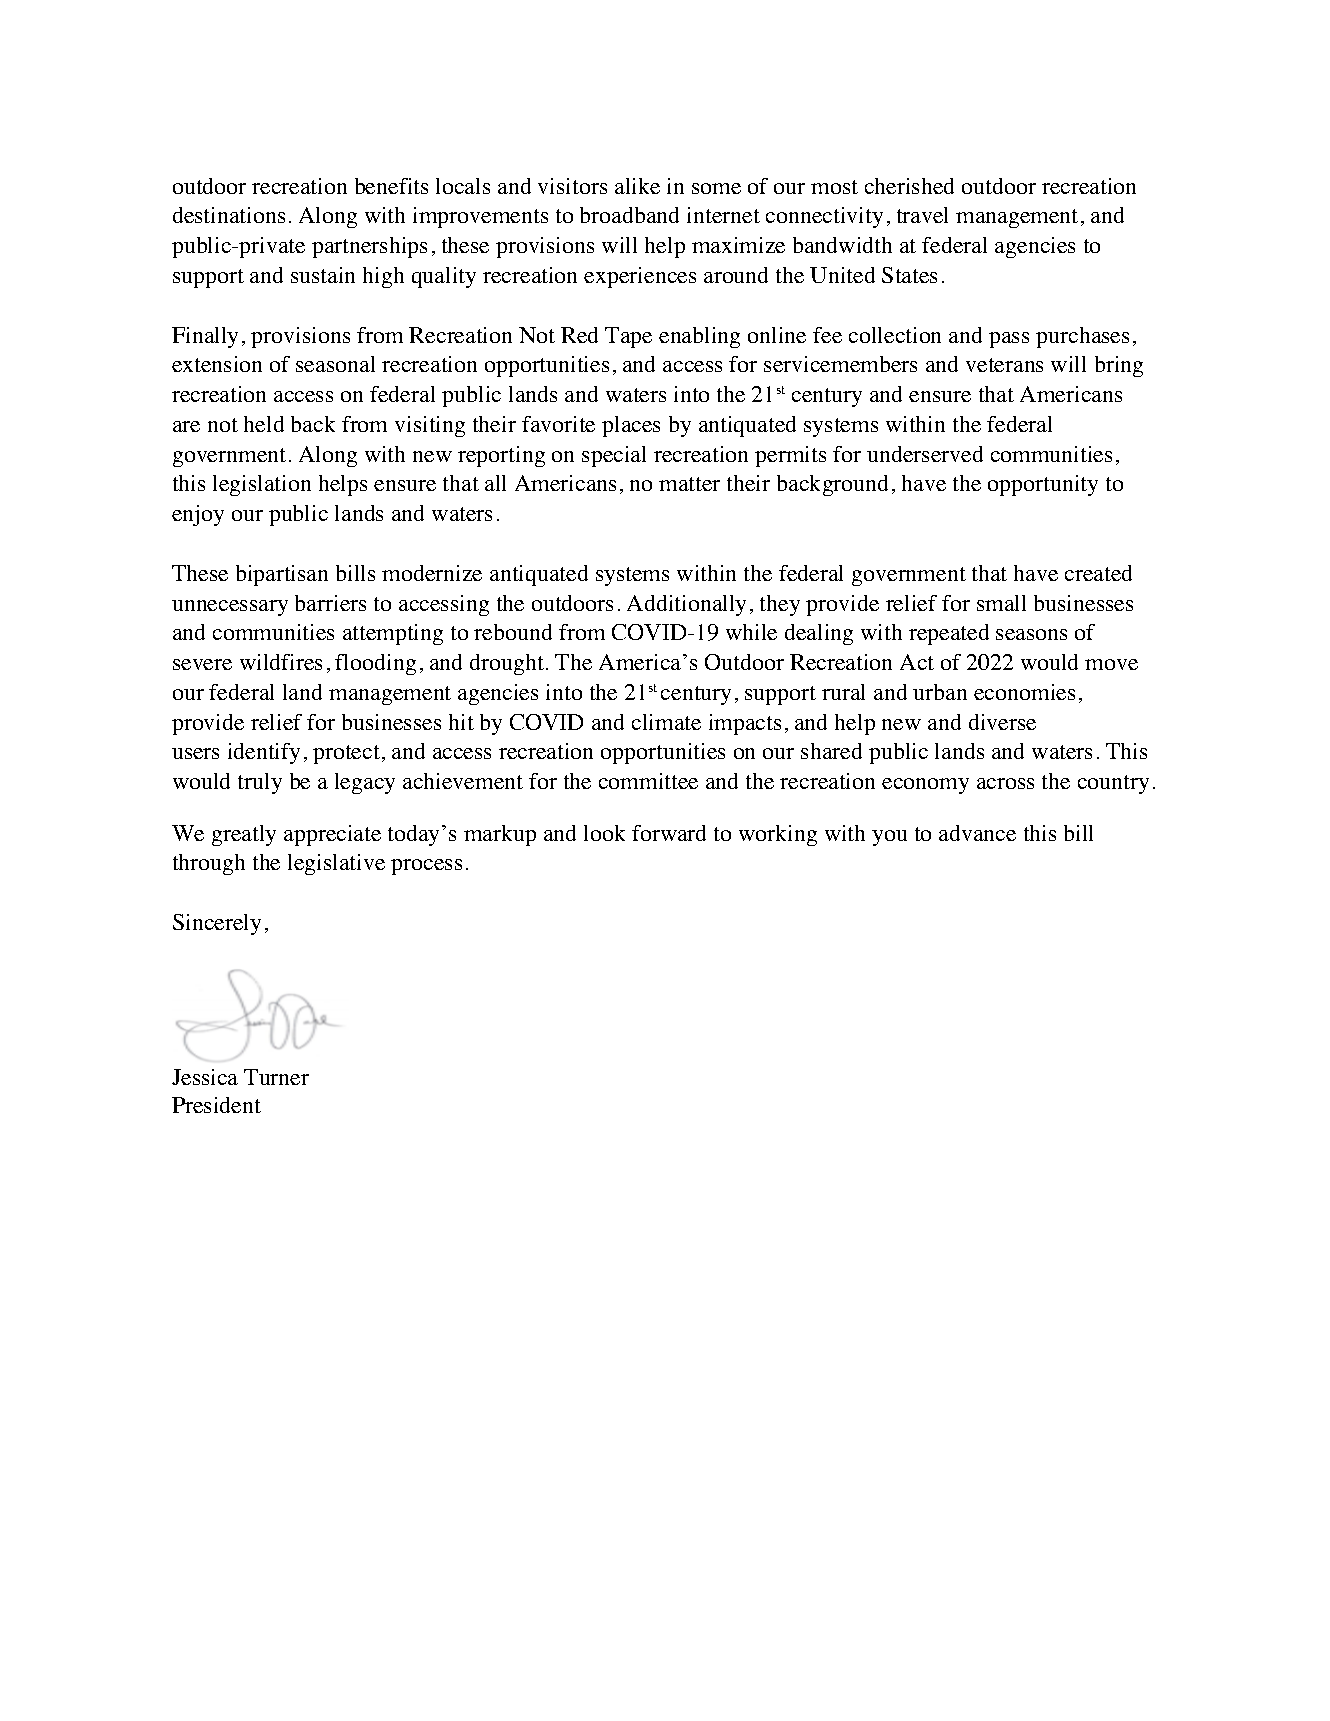 This document has width=1330, height=1721. I want to click on broadband, so click(629, 215).
